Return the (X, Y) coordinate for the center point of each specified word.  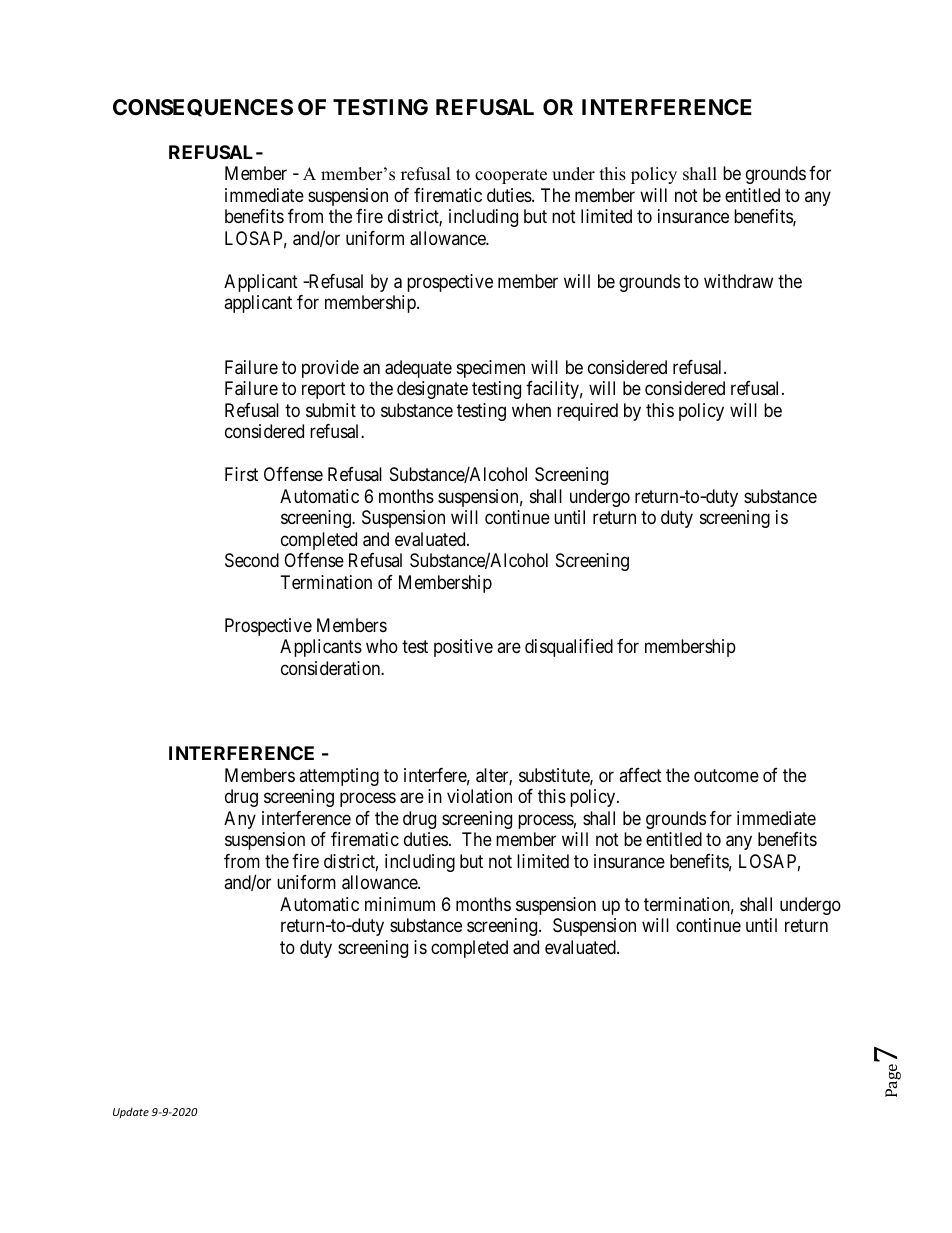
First (241, 474)
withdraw (738, 281)
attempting (339, 777)
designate (432, 390)
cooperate (511, 176)
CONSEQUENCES (203, 108)
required (587, 412)
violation (479, 796)
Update (131, 1113)
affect (640, 775)
